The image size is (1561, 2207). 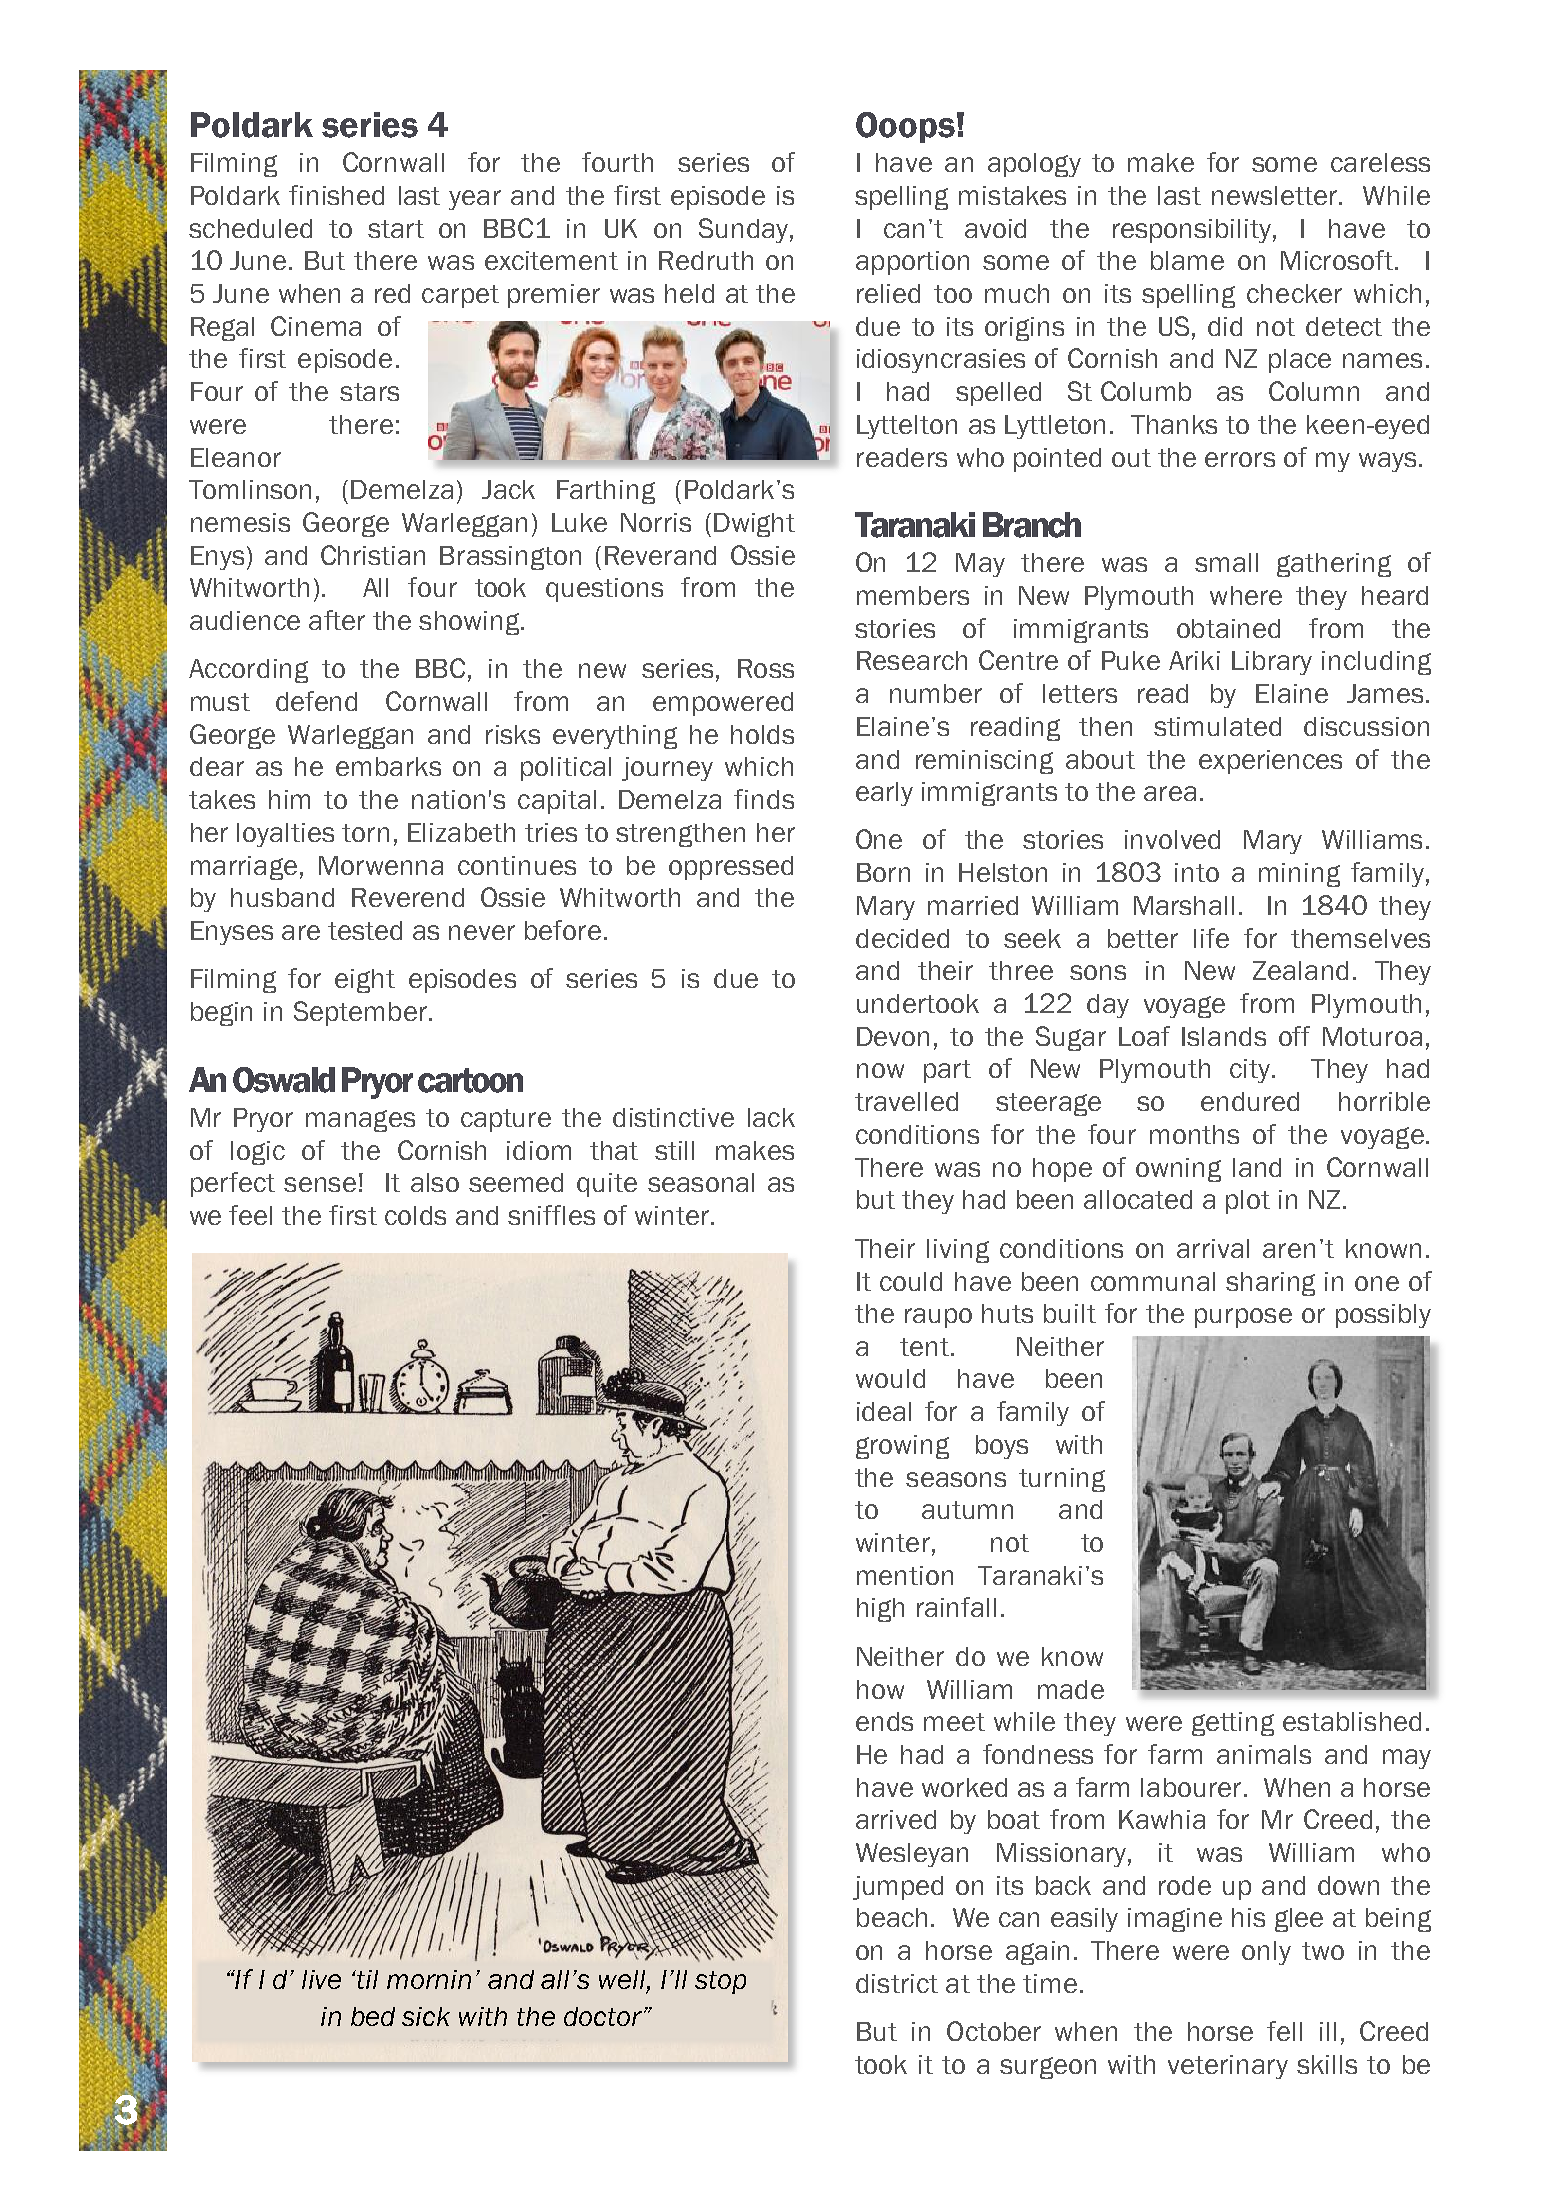 I want to click on bed, so click(x=373, y=2016).
